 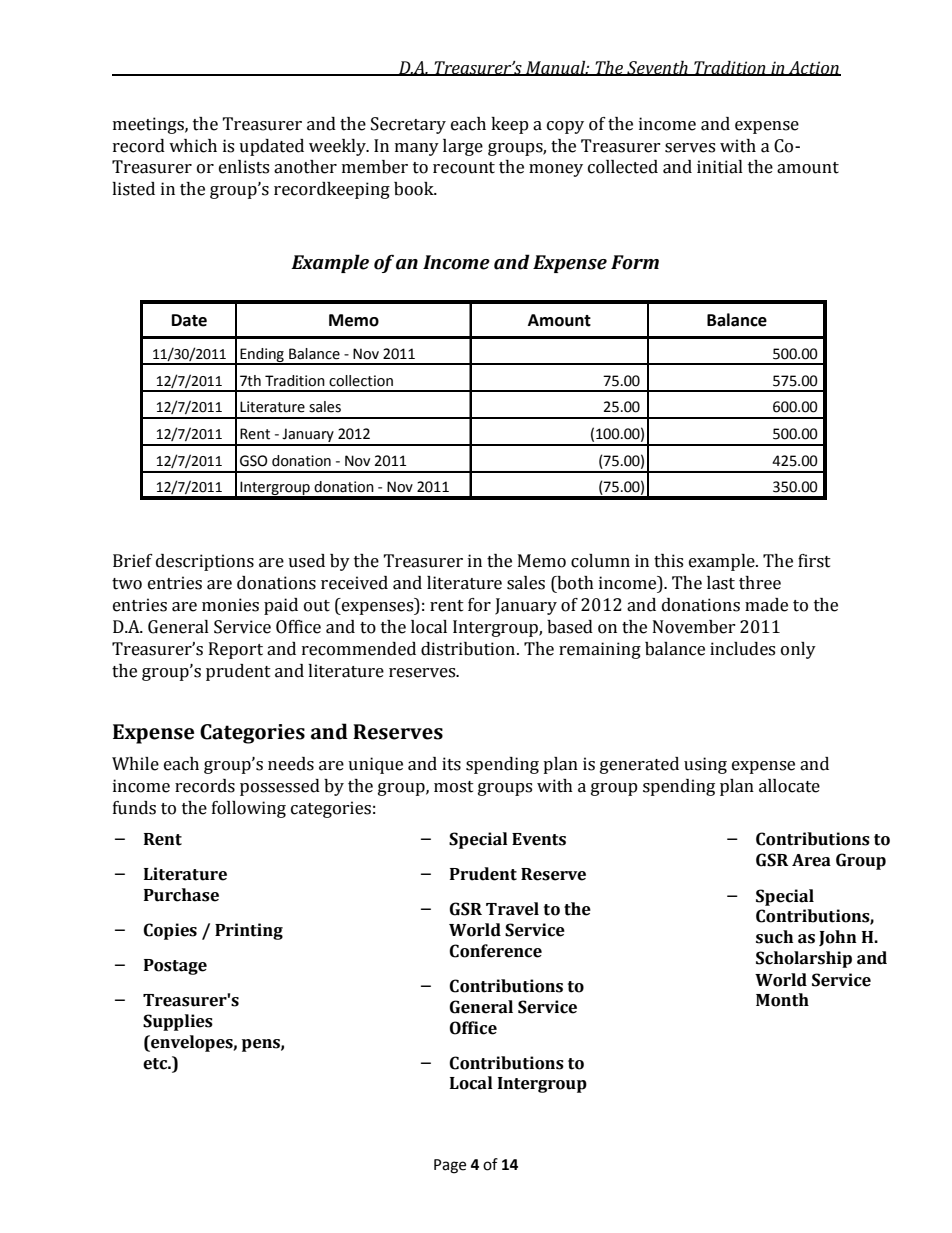 I want to click on large, so click(x=463, y=147).
